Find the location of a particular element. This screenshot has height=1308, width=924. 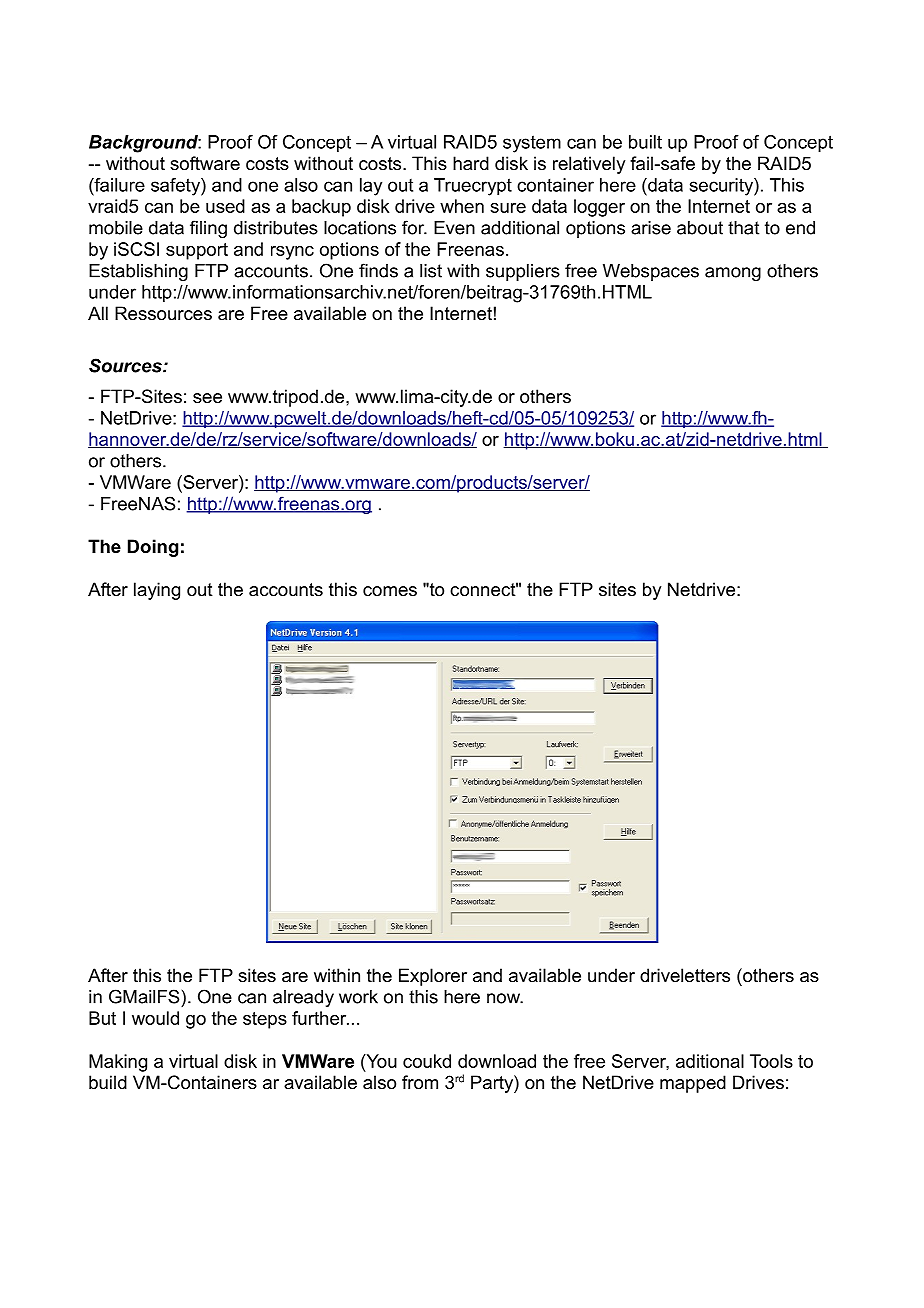

used is located at coordinates (225, 206).
